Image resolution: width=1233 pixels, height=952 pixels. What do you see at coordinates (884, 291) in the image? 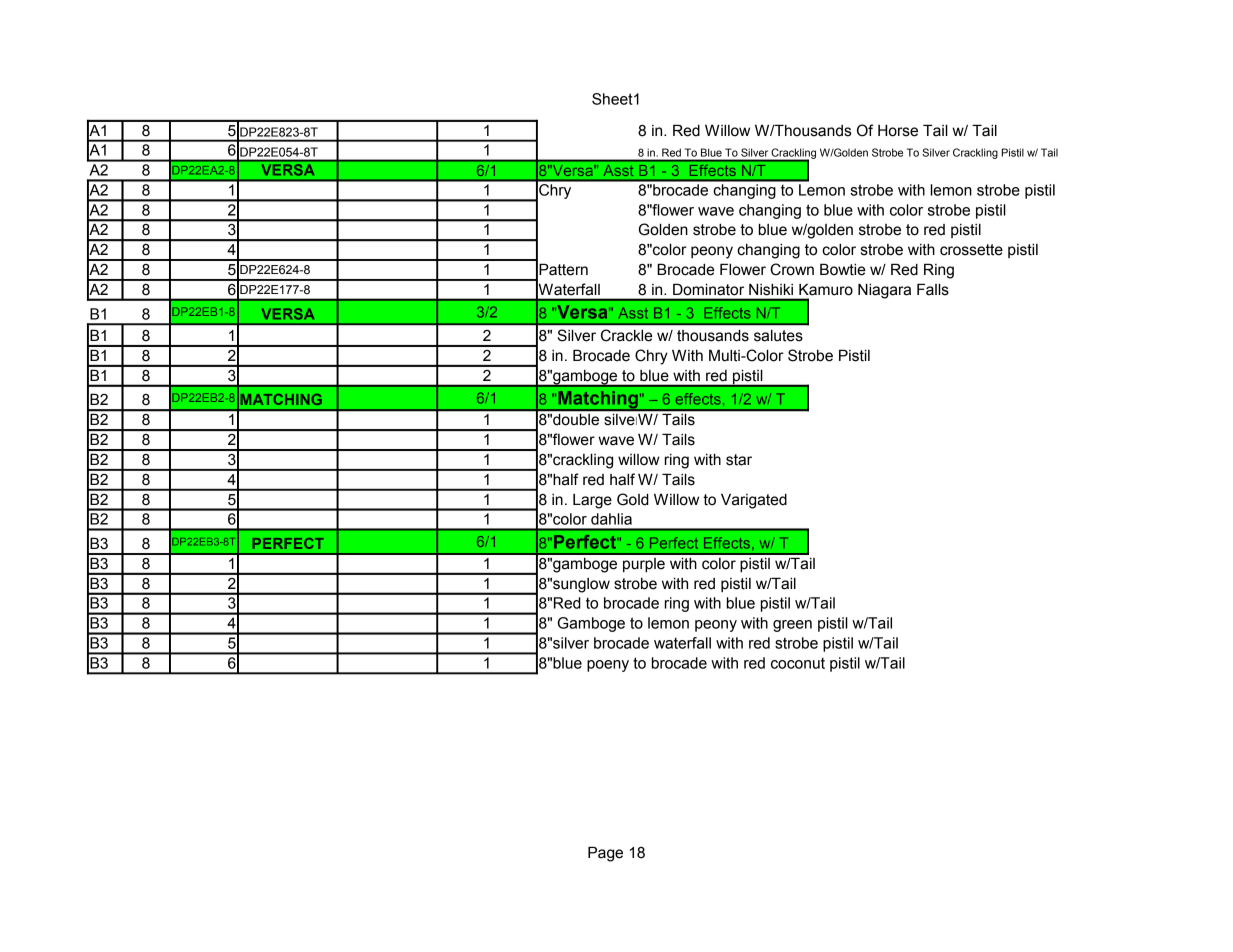
I see `Niagara` at bounding box center [884, 291].
